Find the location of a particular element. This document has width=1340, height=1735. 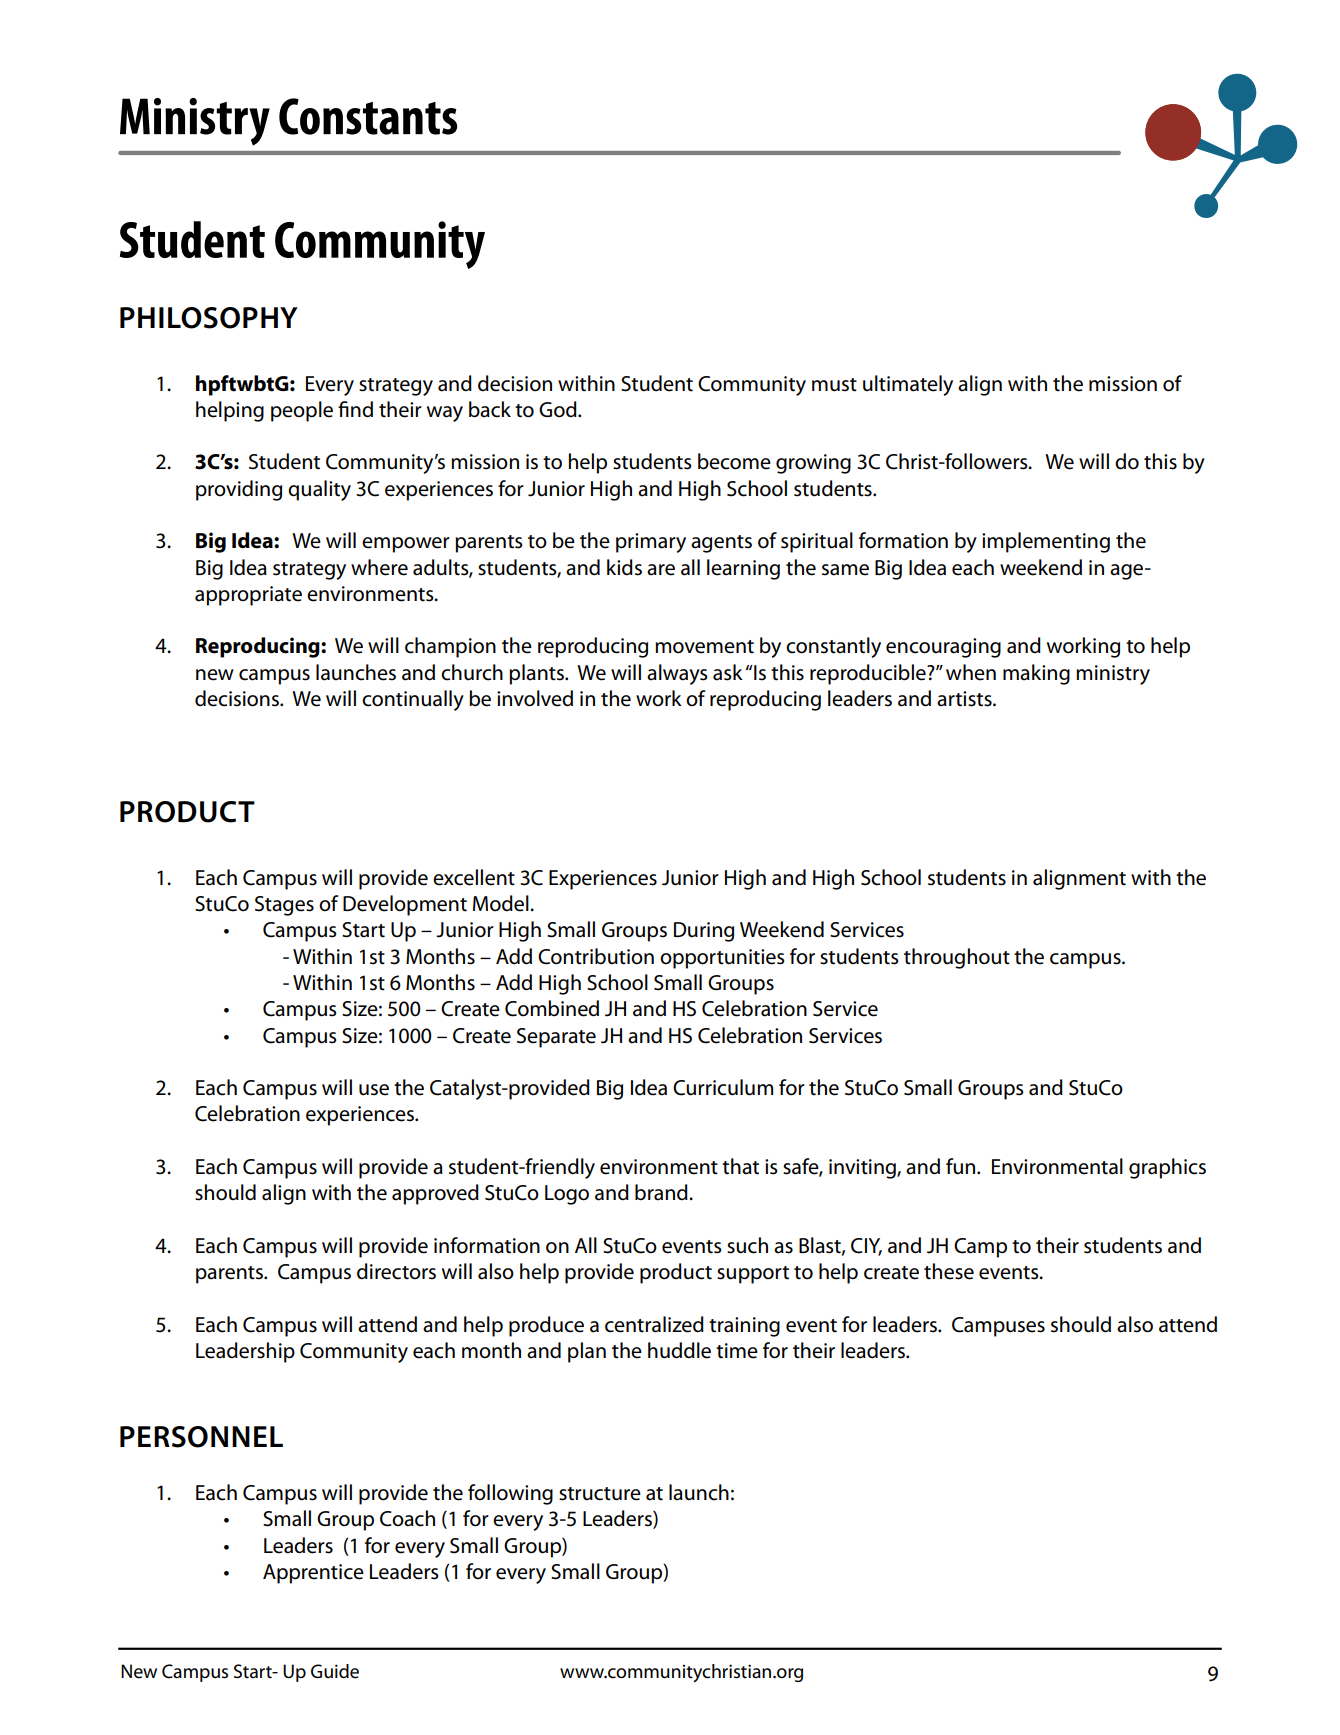

Guide is located at coordinates (335, 1671).
